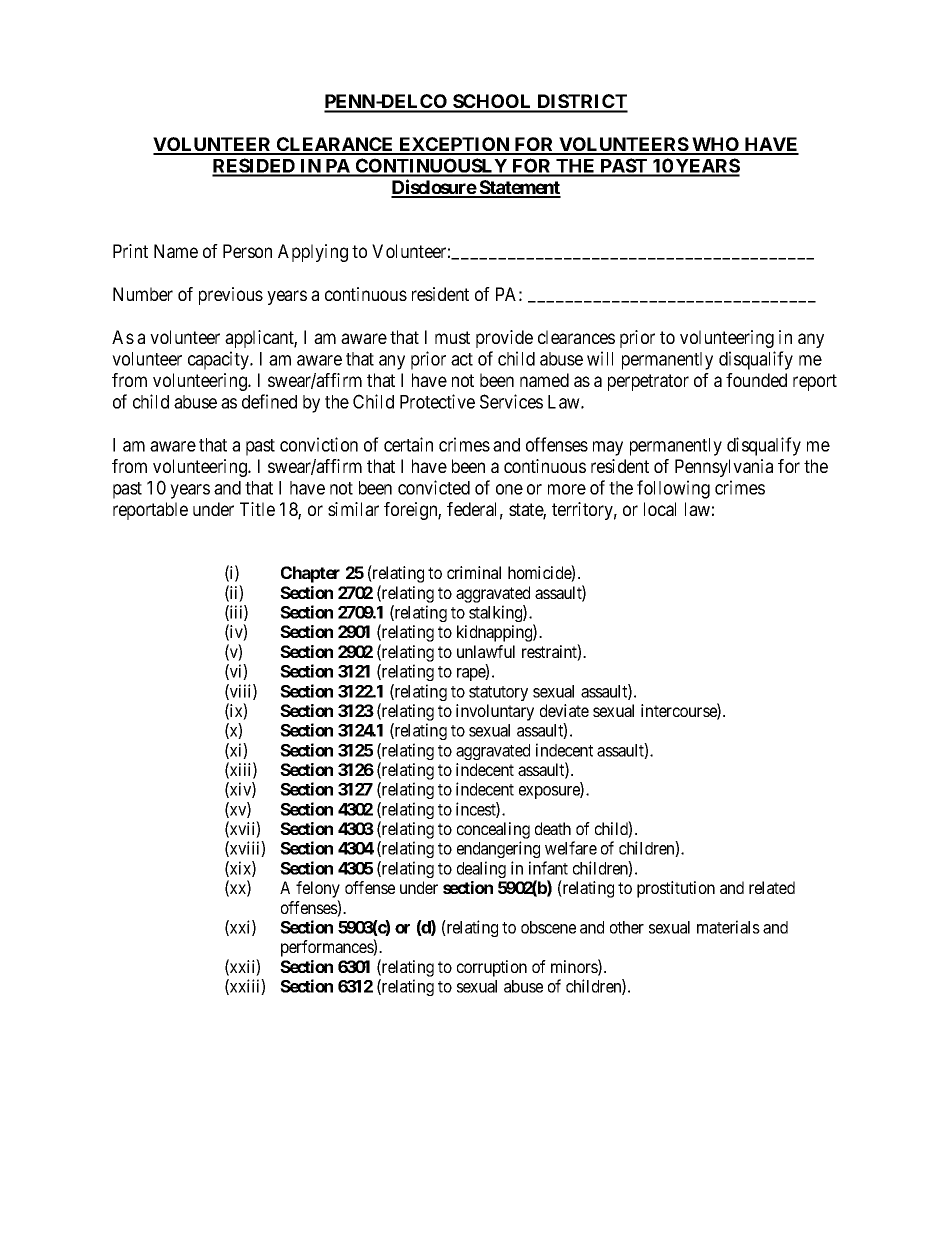  I want to click on felony, so click(318, 891).
